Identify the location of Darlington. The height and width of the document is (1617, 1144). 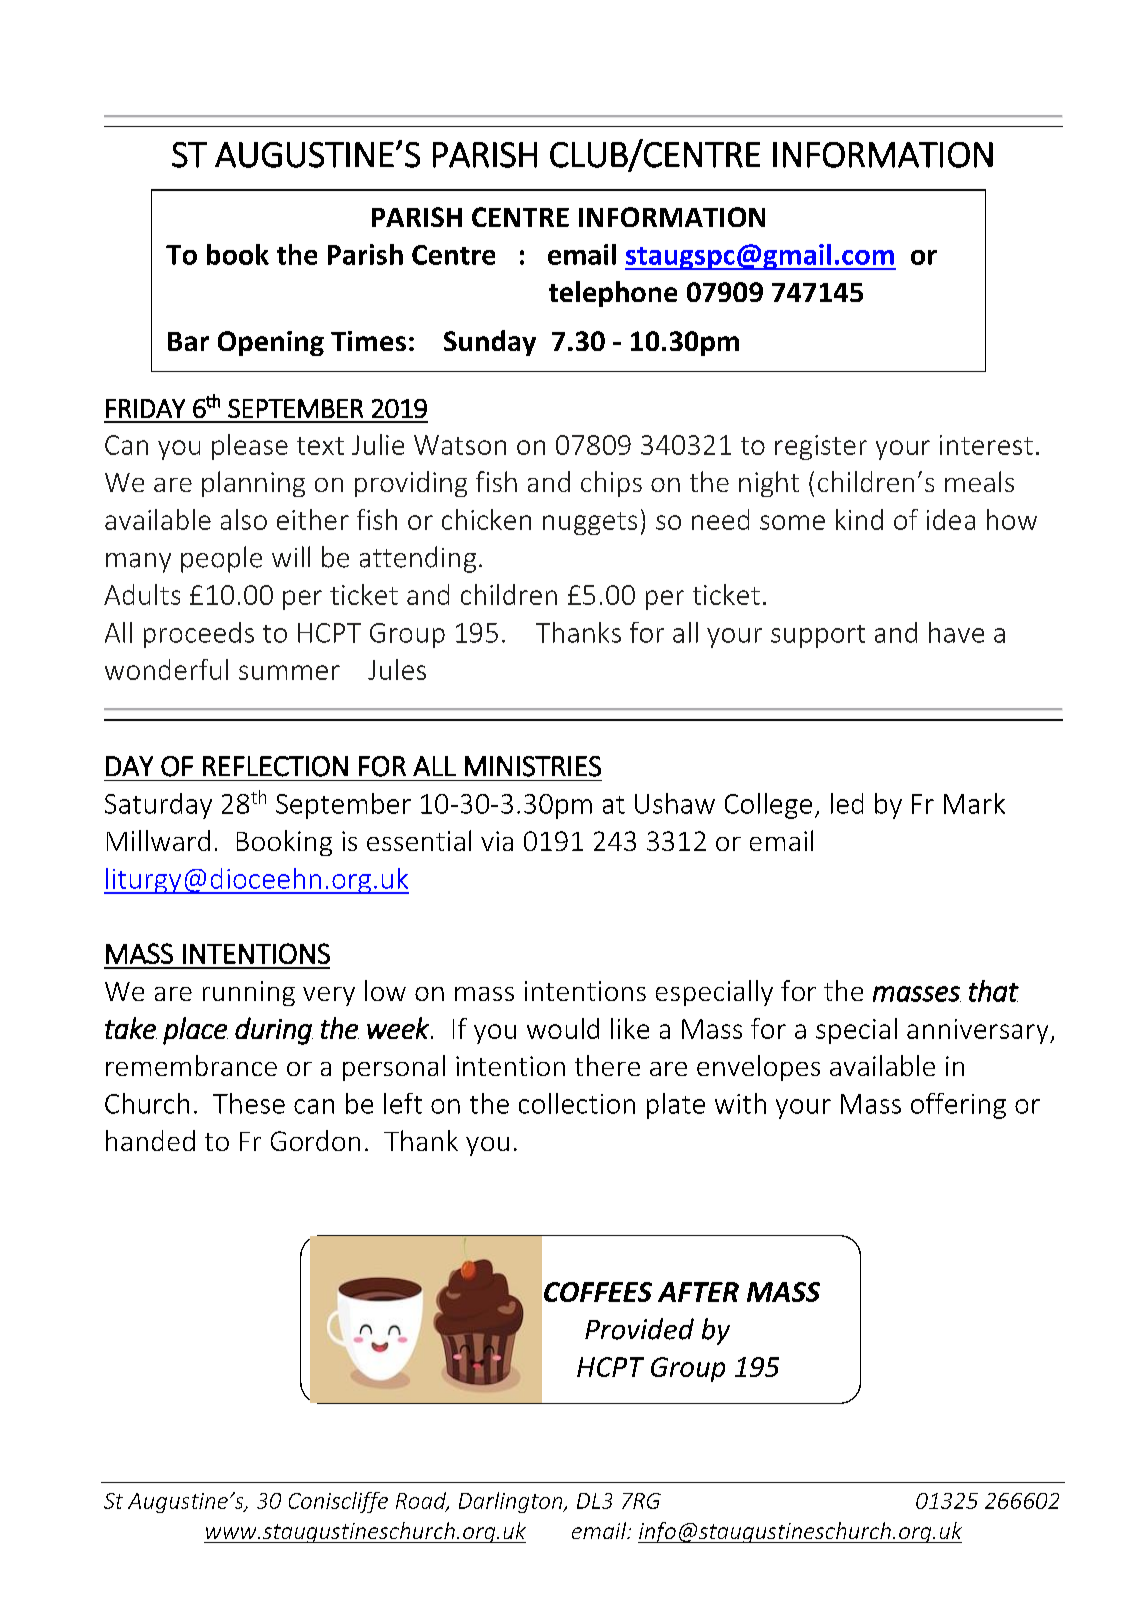
(512, 1502).
